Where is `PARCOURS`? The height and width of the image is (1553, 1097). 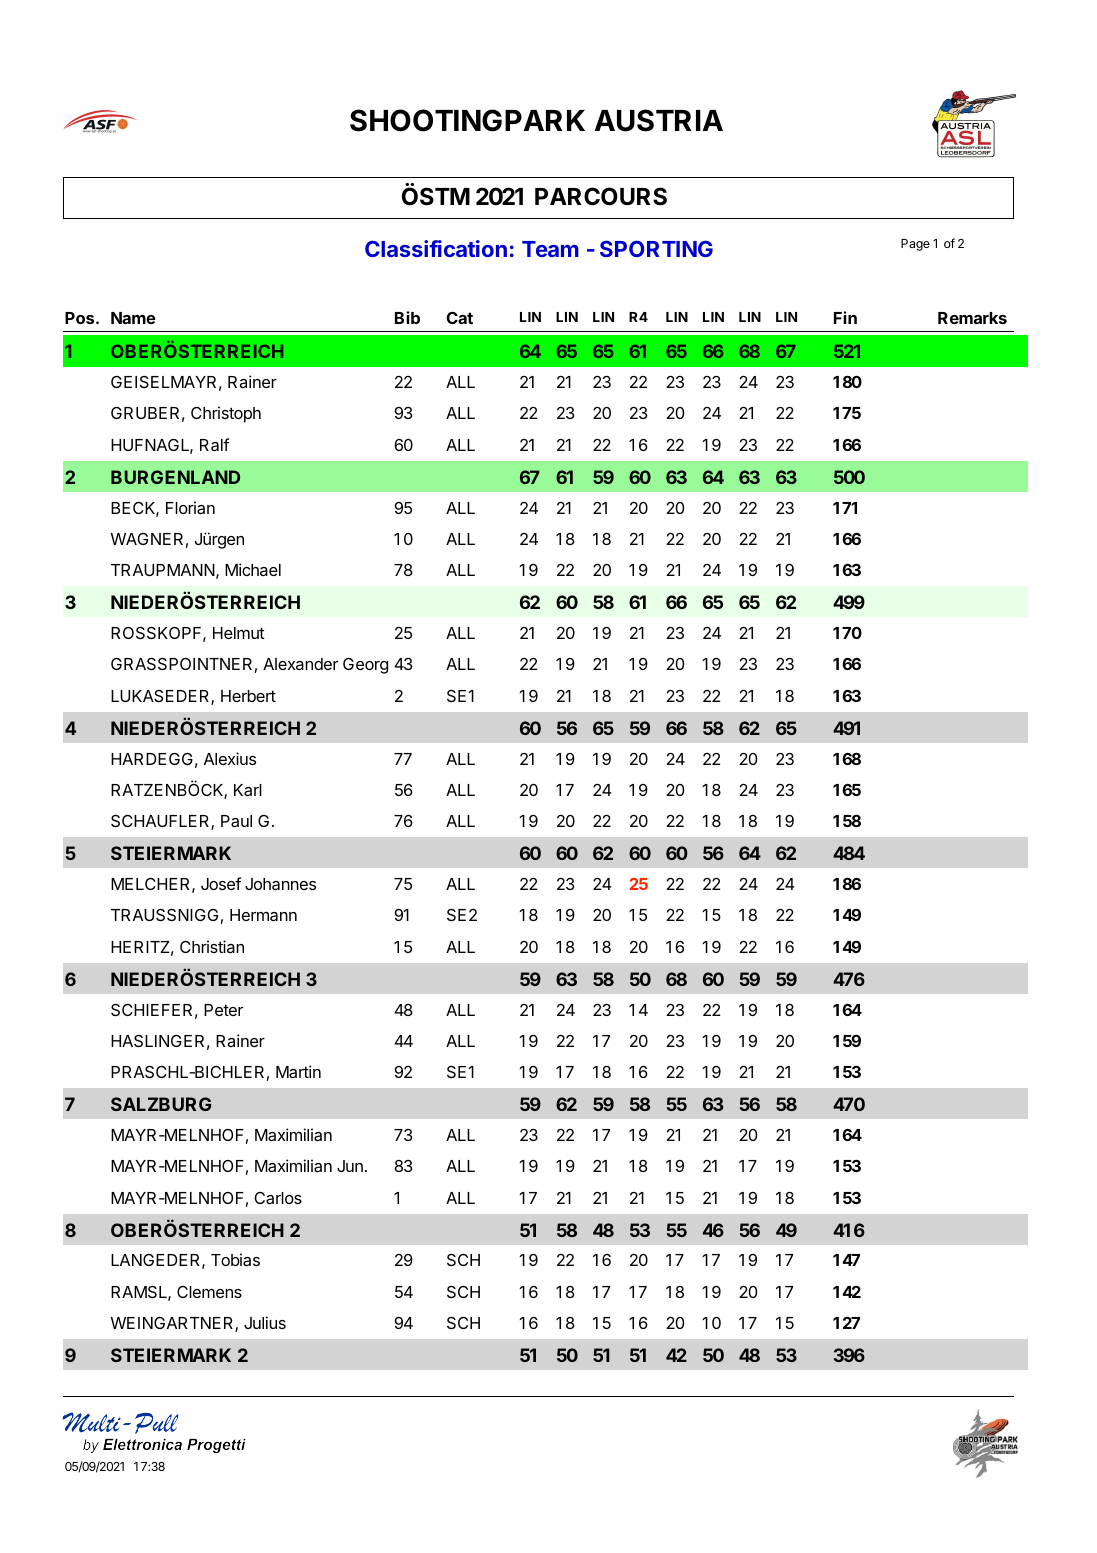 PARCOURS is located at coordinates (601, 196).
